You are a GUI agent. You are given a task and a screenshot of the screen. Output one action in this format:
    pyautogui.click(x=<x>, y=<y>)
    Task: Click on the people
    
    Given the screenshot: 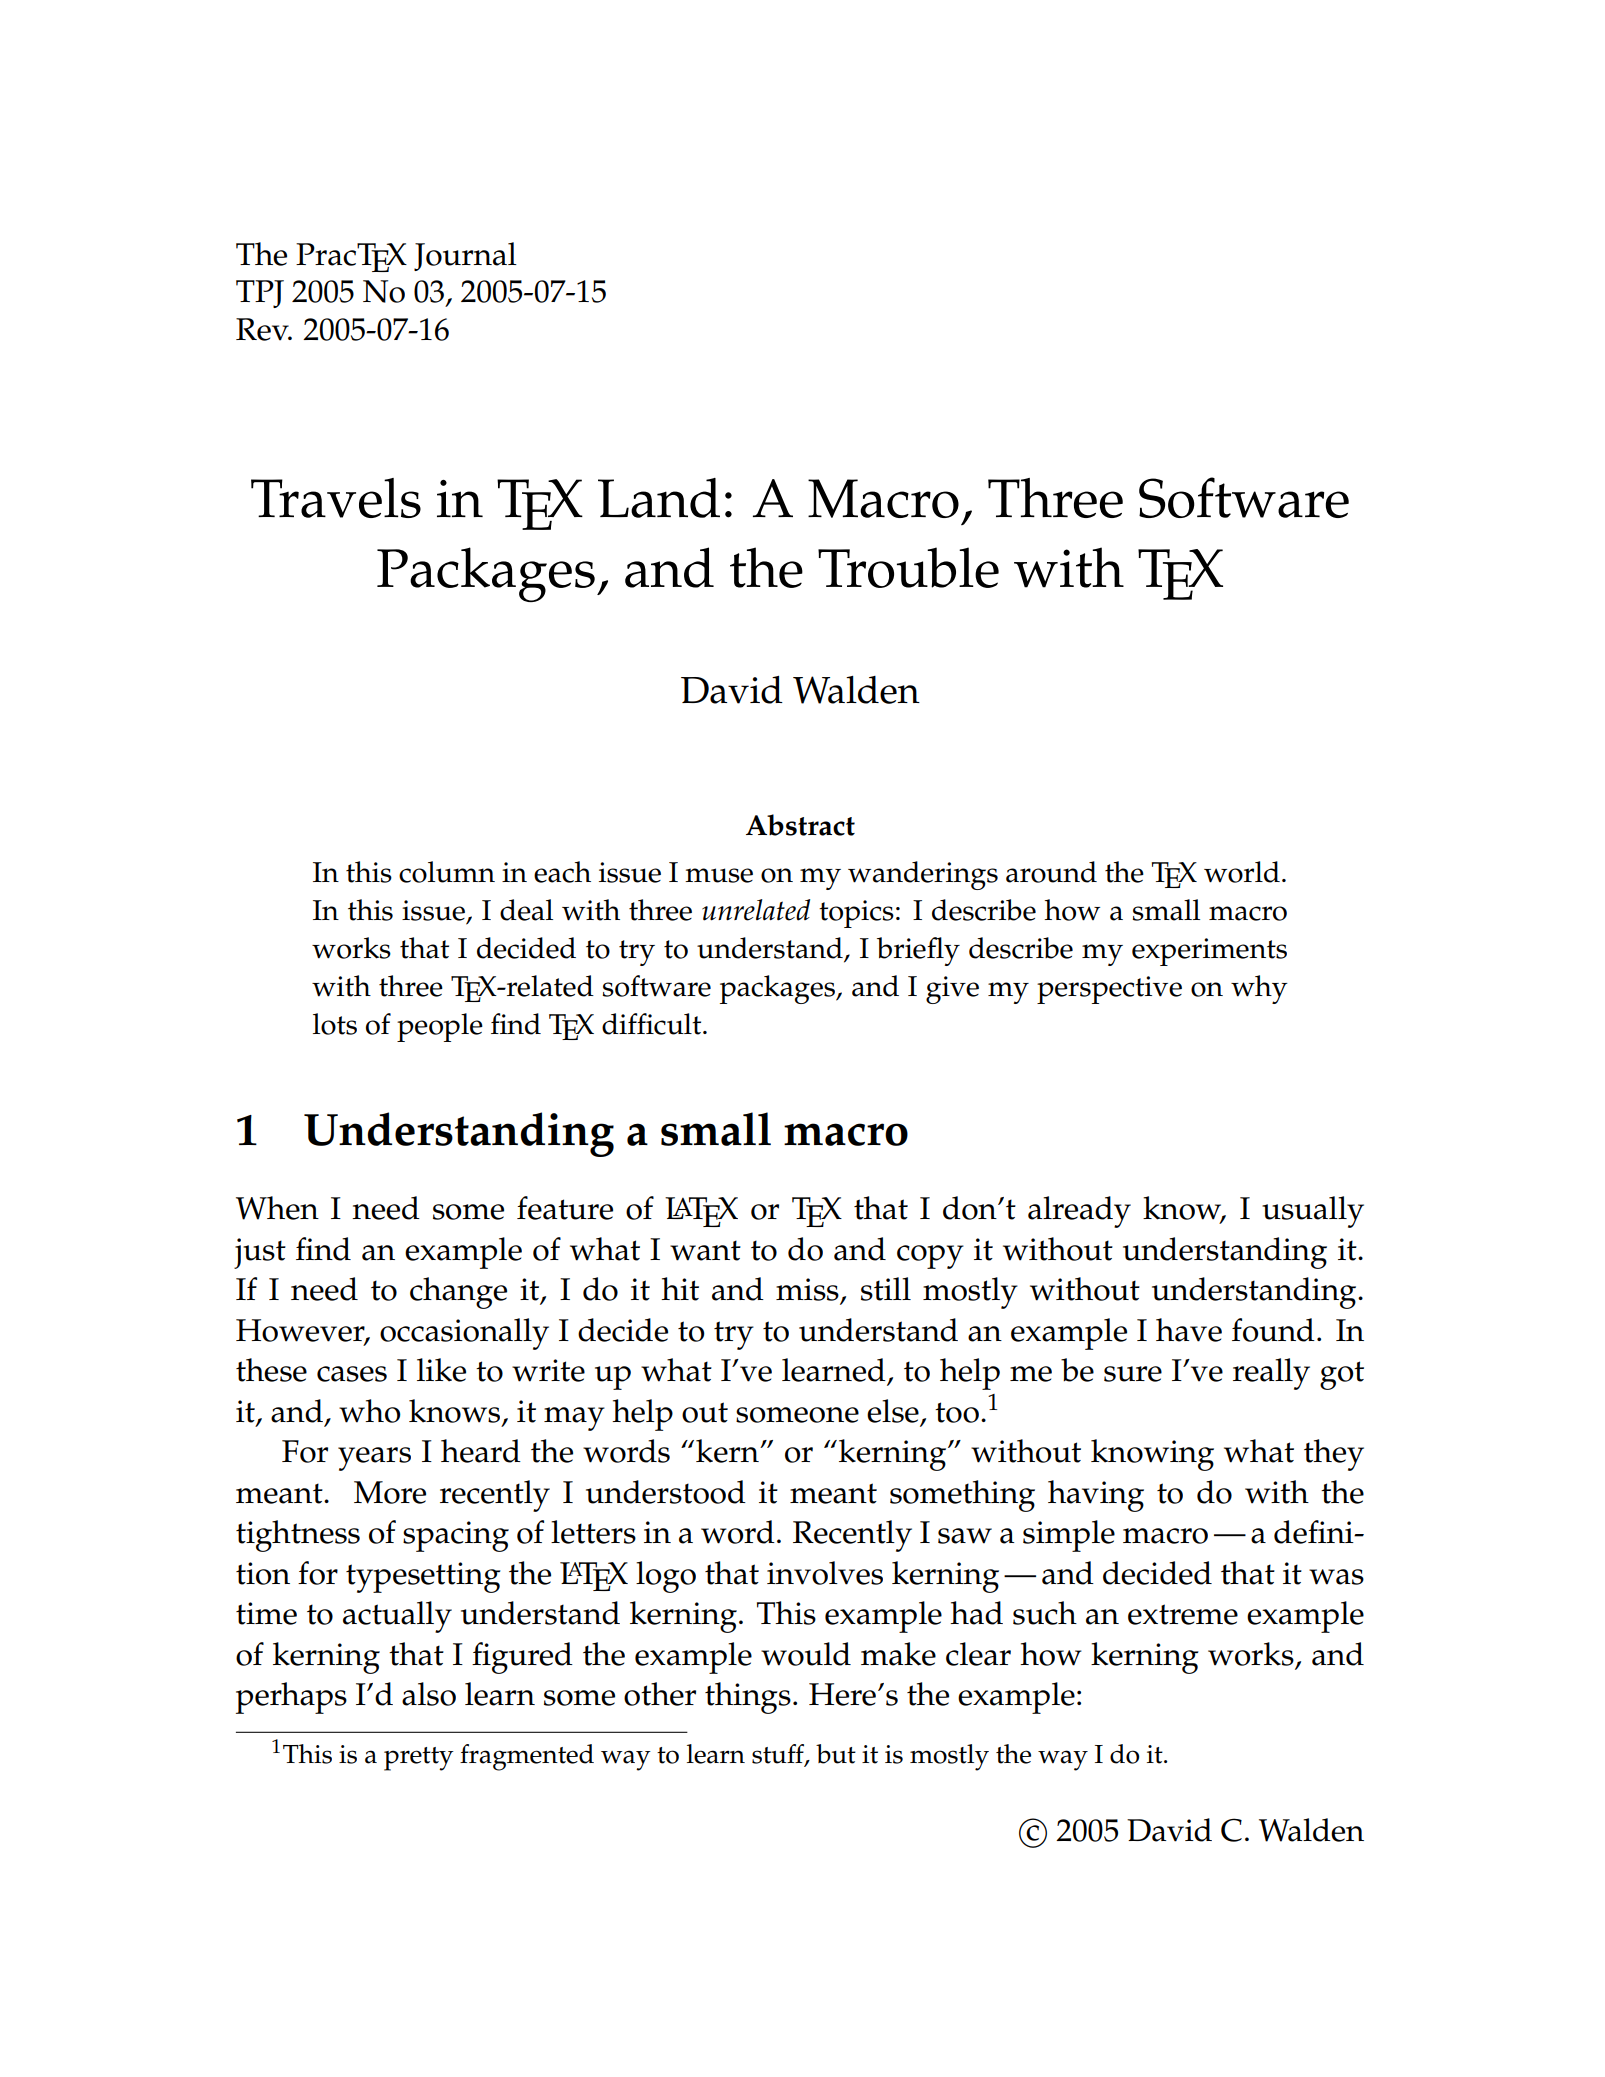 What is the action you would take?
    pyautogui.click(x=440, y=1027)
